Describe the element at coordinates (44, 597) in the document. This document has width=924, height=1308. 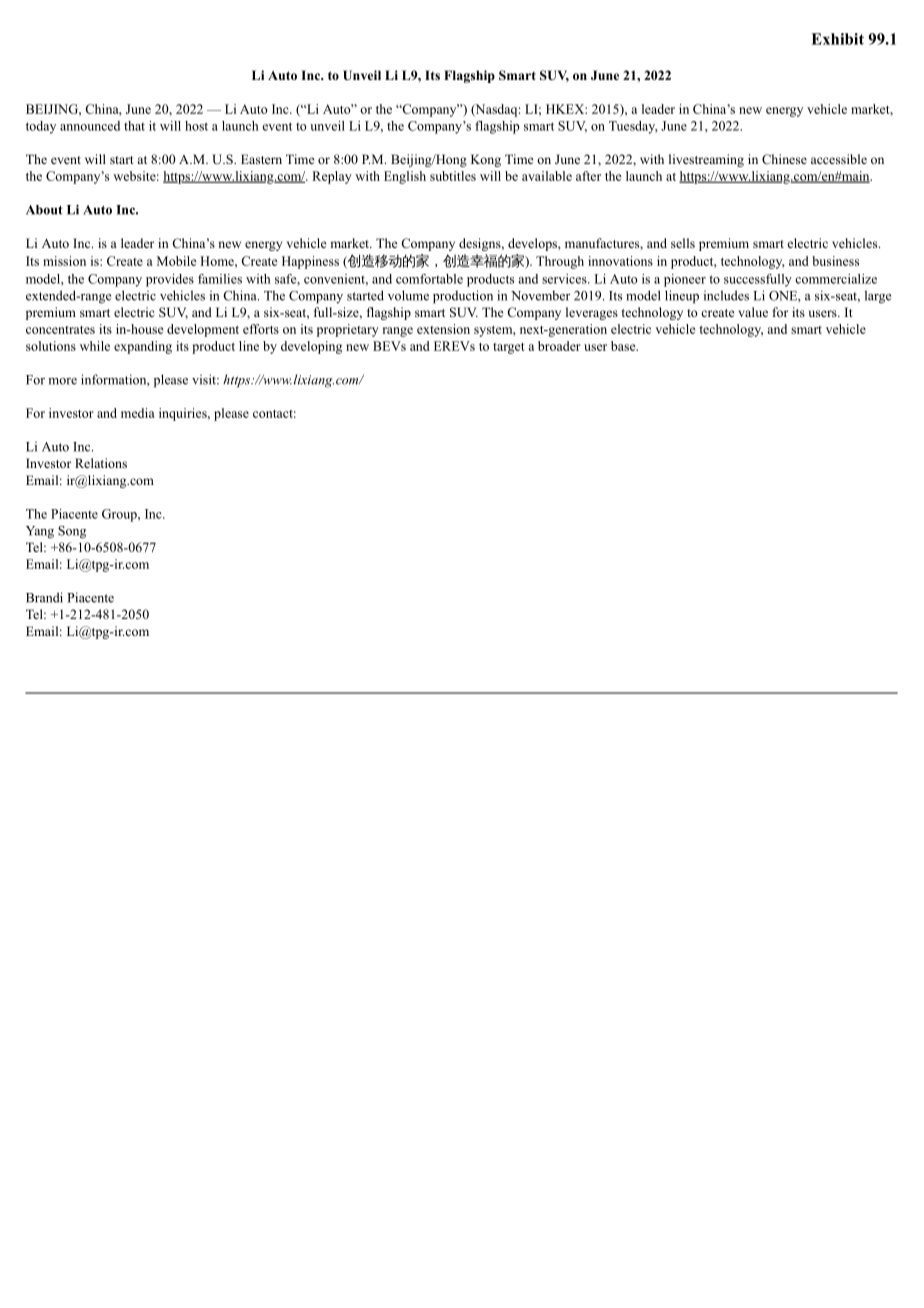
I see `Brandi` at that location.
